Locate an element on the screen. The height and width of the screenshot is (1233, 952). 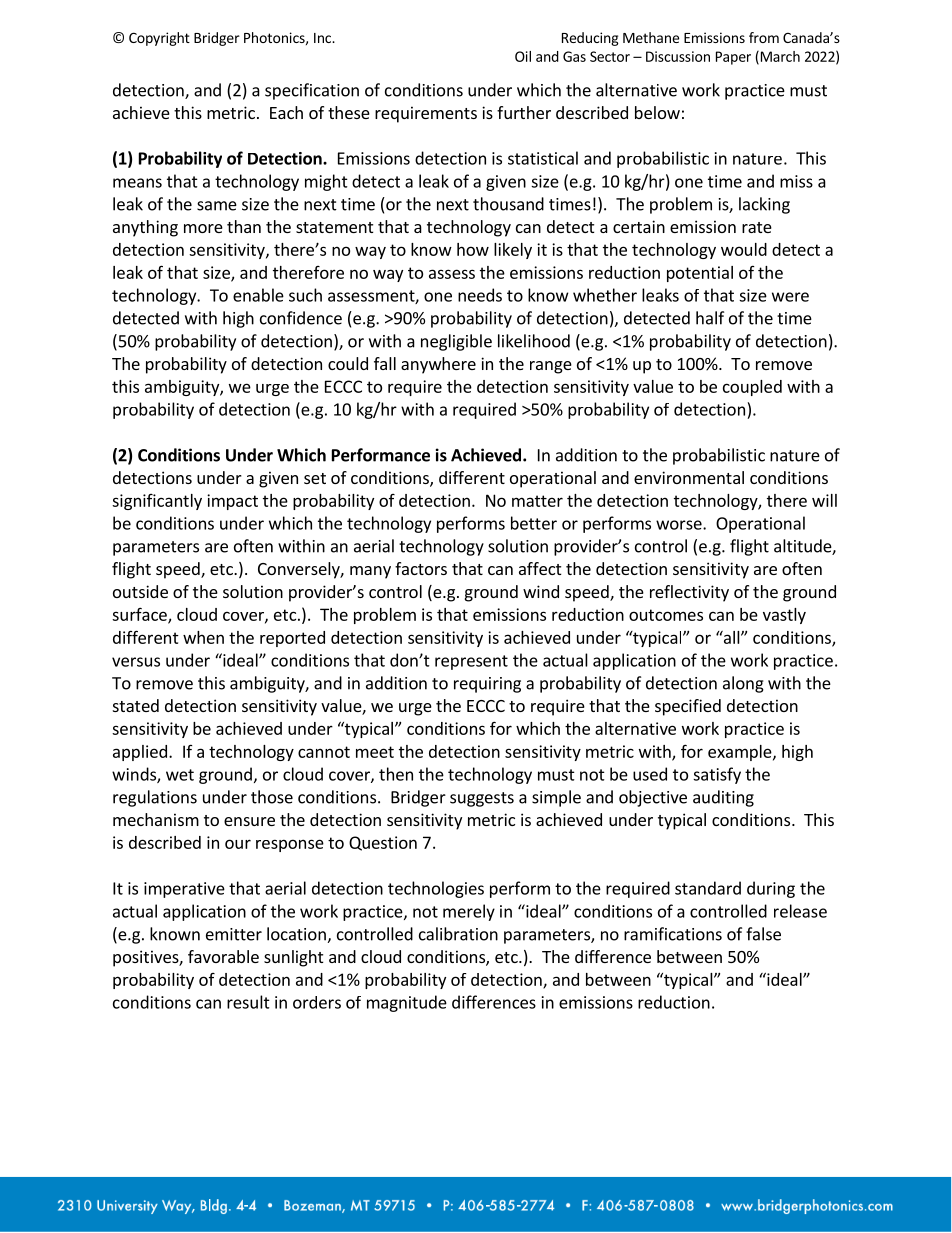
calibration is located at coordinates (458, 934).
